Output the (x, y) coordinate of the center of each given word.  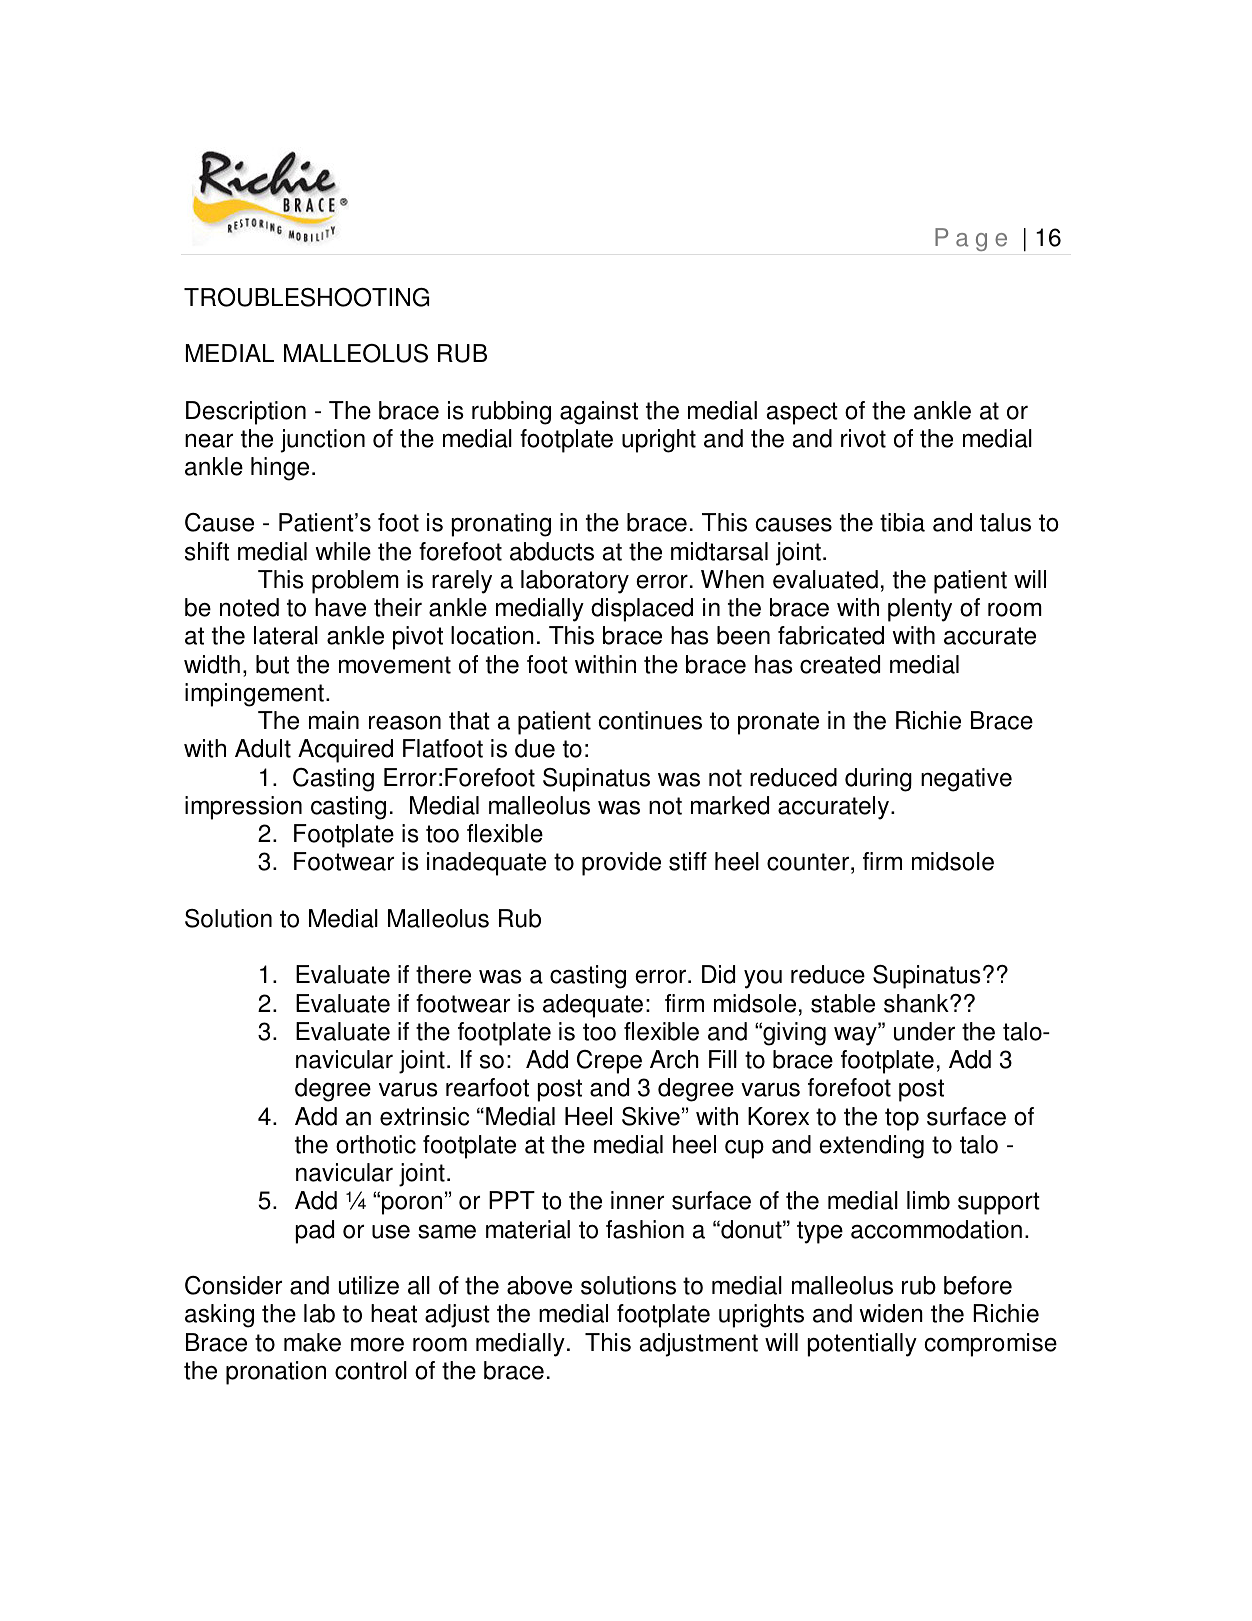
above (539, 1285)
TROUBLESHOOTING (306, 297)
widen (891, 1313)
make (312, 1342)
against (599, 413)
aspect (802, 413)
